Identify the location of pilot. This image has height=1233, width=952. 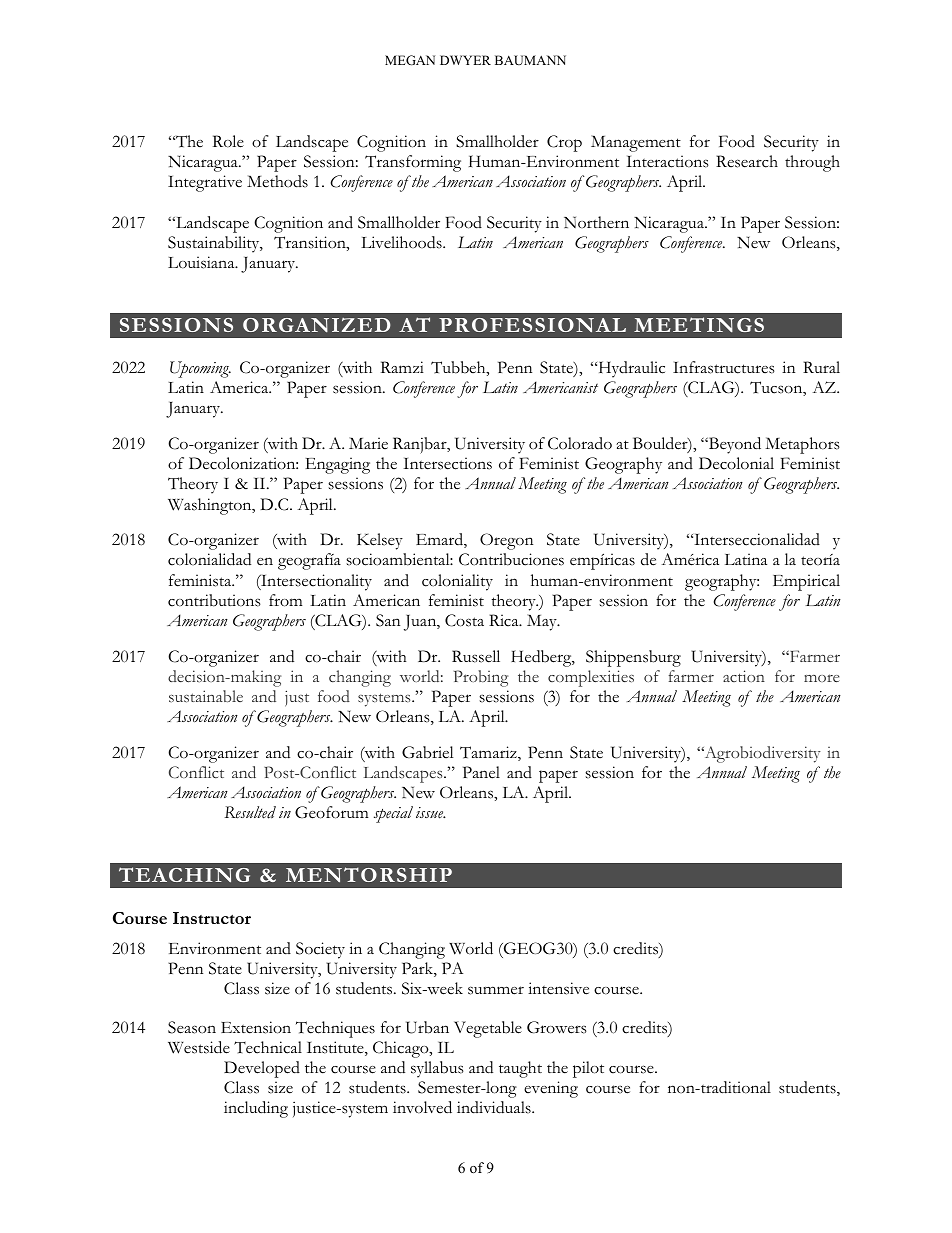
(588, 1069).
